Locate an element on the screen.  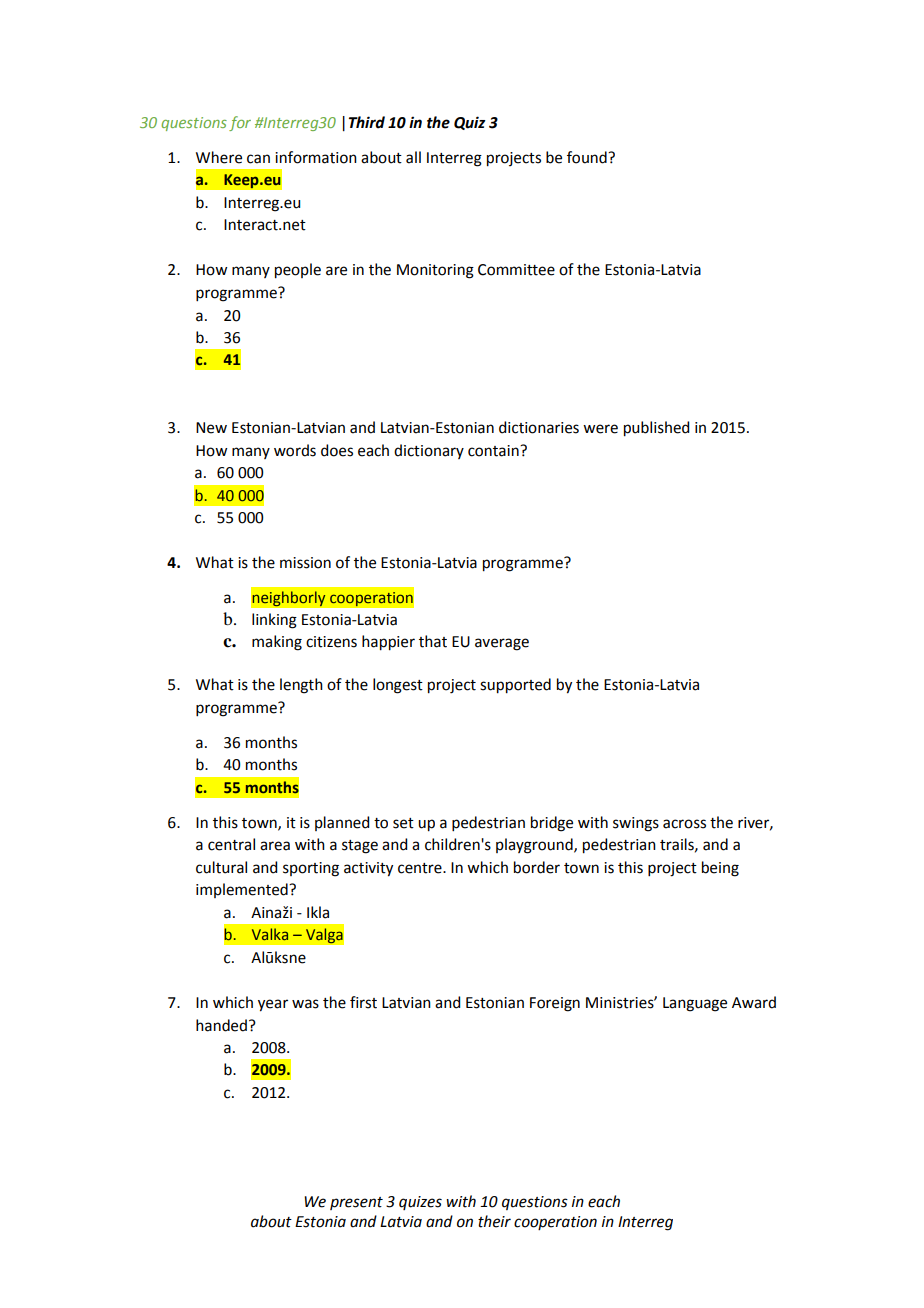
Valka is located at coordinates (270, 934).
